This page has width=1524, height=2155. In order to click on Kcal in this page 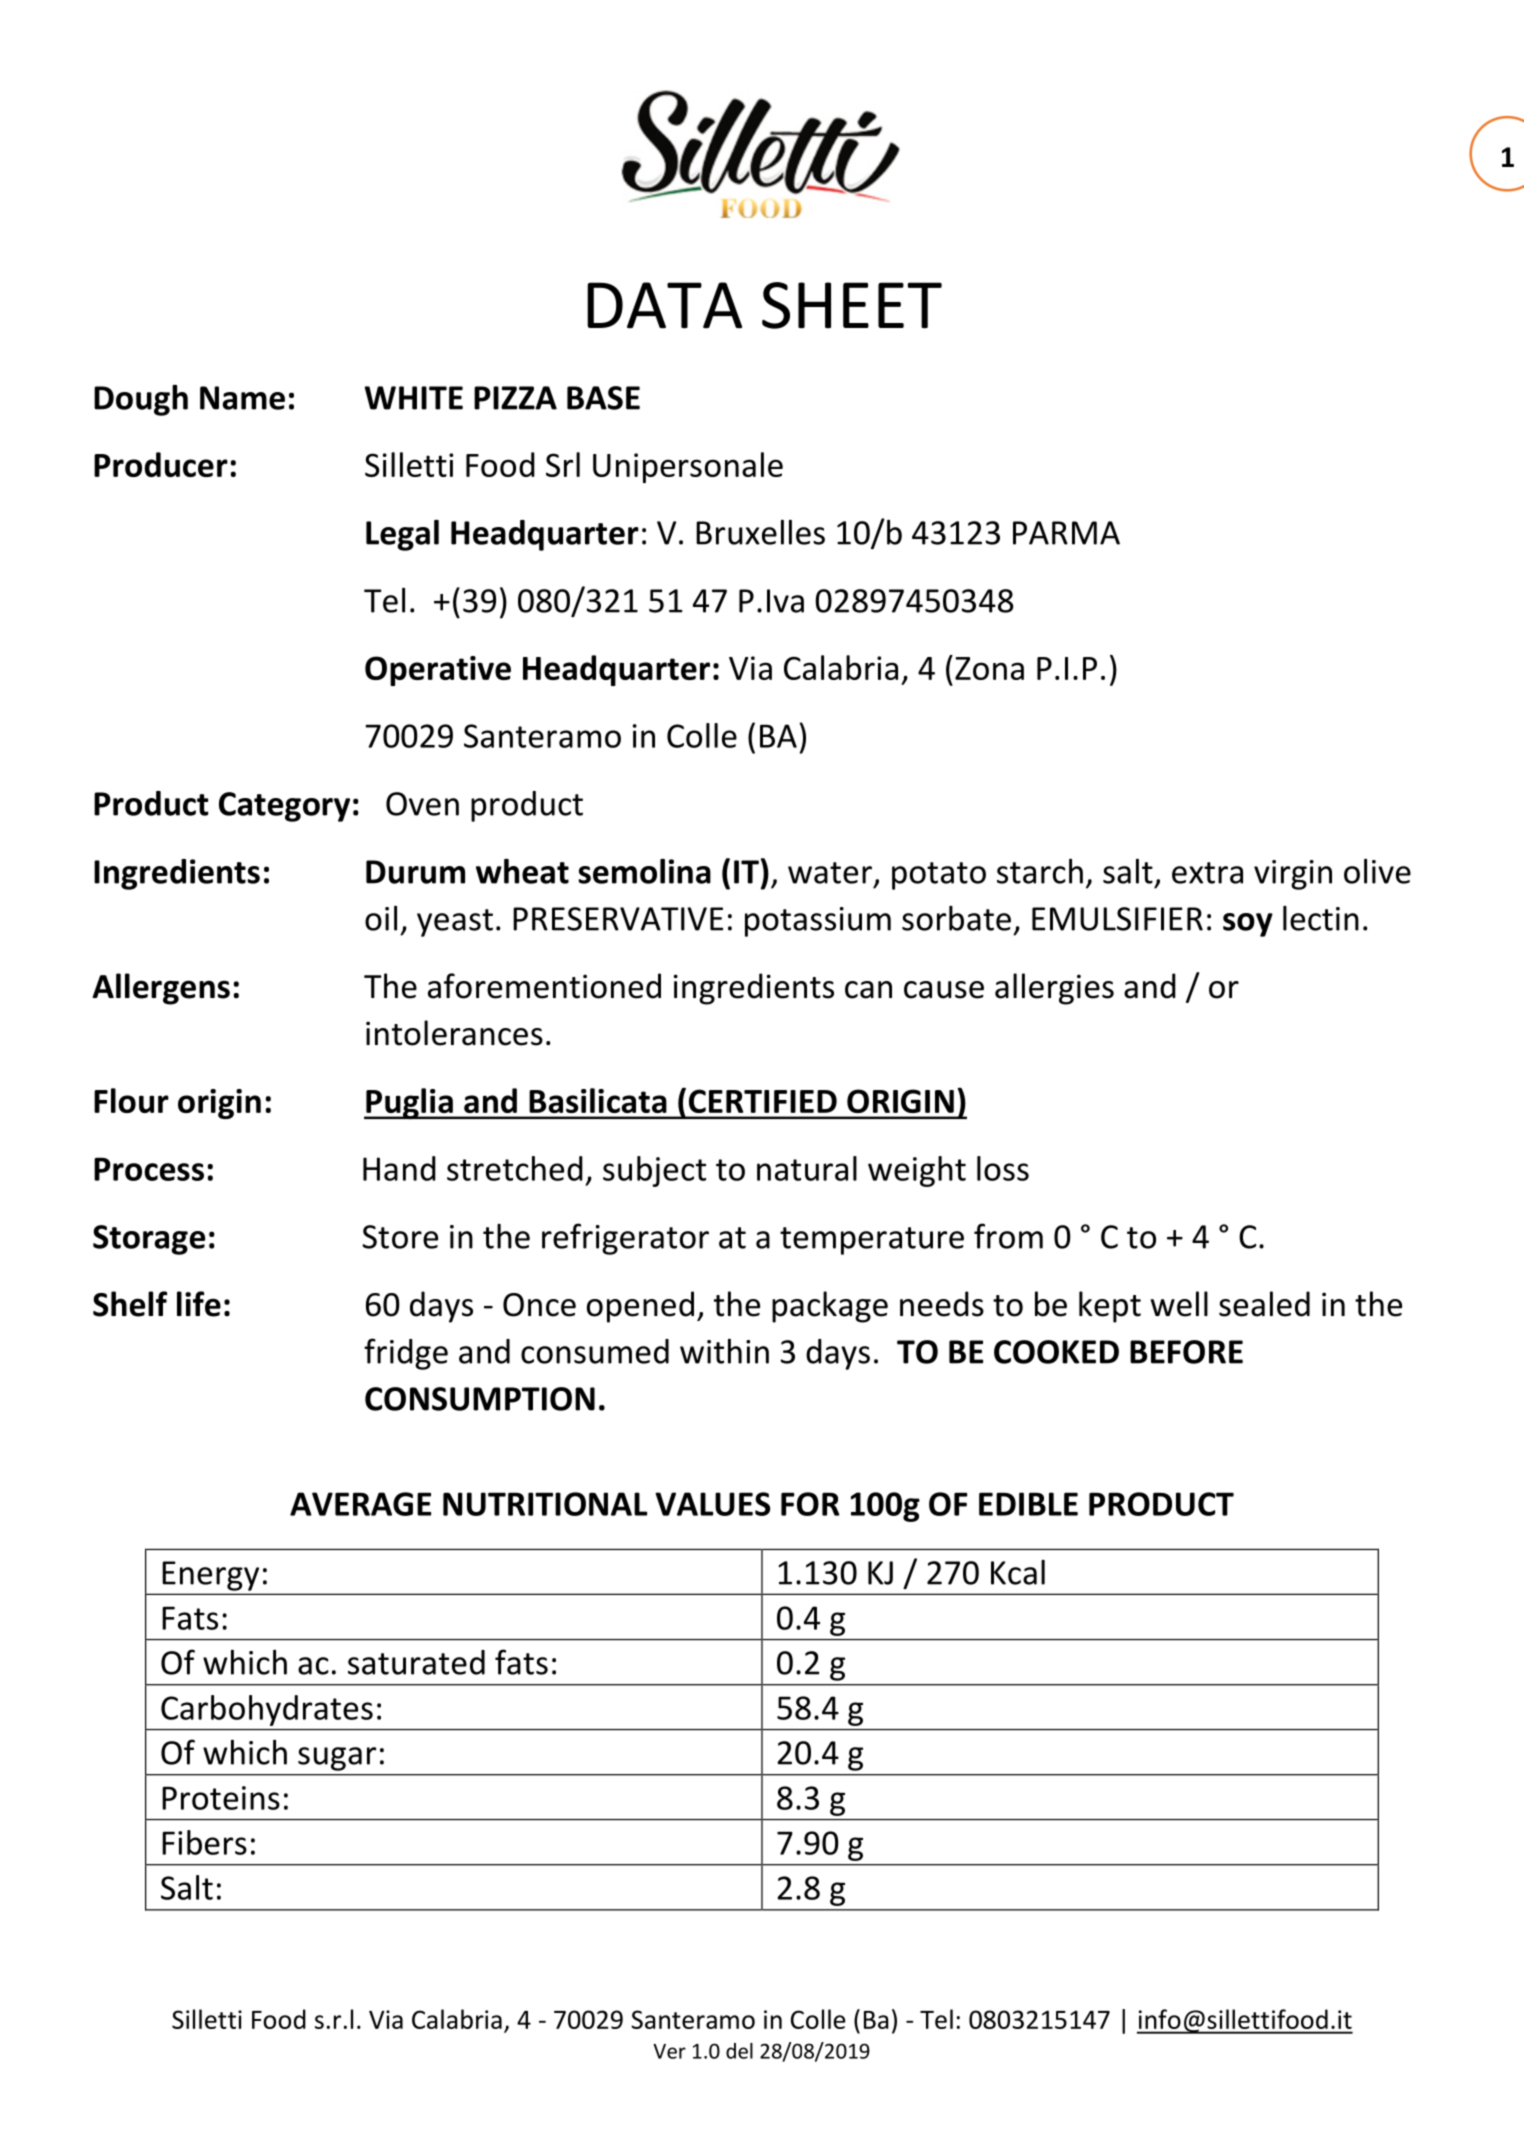, I will do `click(1018, 1572)`.
